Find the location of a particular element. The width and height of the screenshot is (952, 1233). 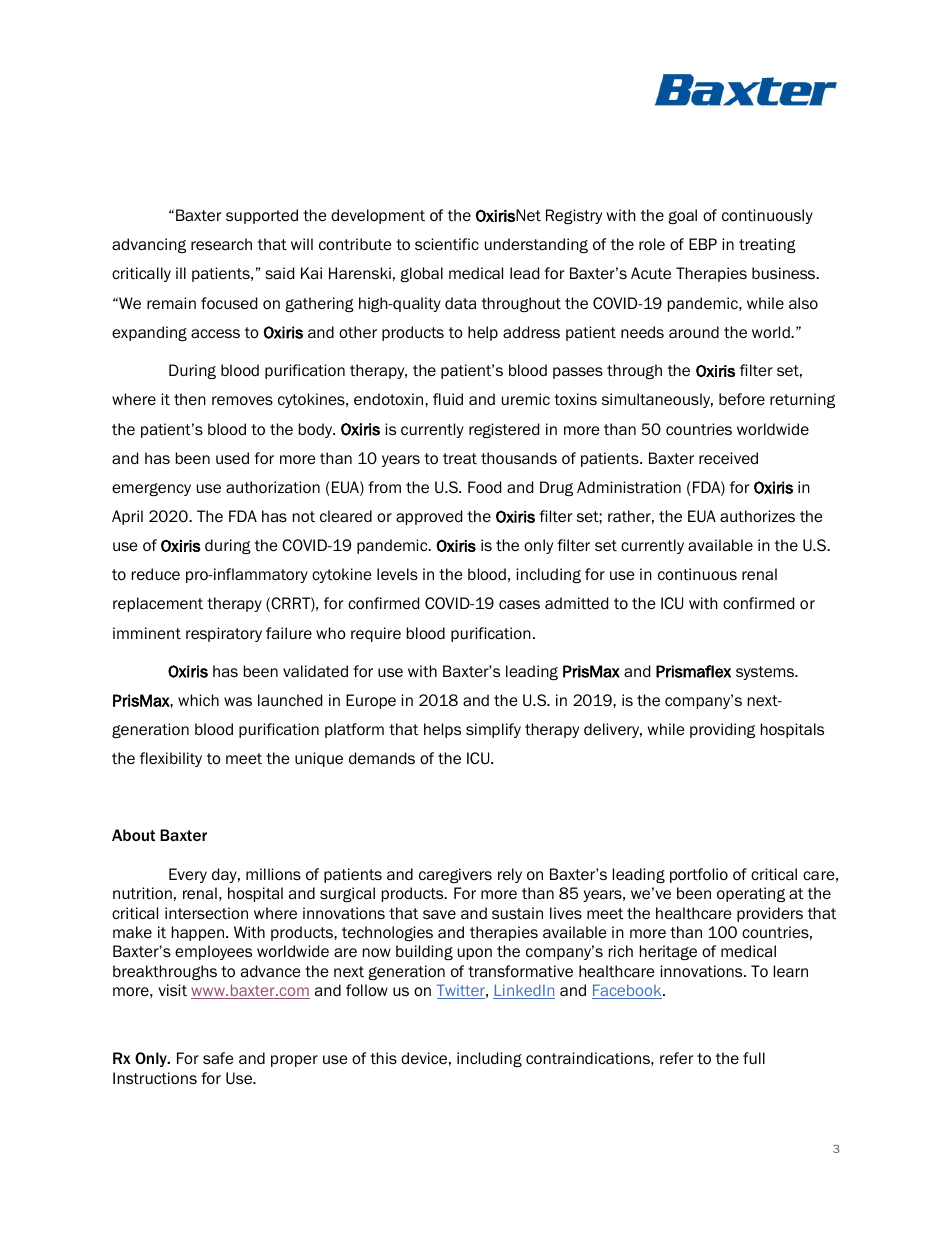

levels is located at coordinates (397, 574).
